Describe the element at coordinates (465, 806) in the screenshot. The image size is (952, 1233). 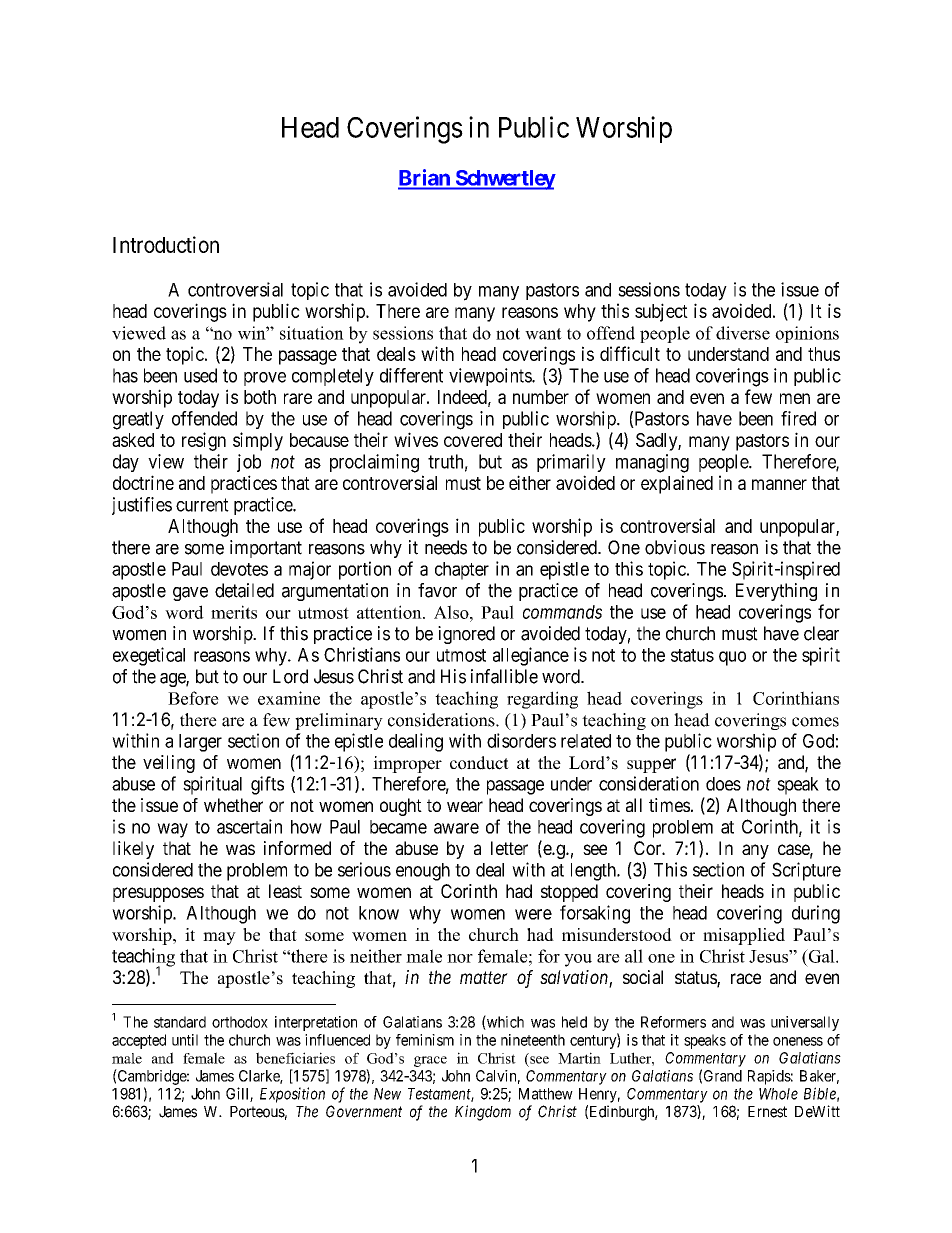
I see `wear` at that location.
